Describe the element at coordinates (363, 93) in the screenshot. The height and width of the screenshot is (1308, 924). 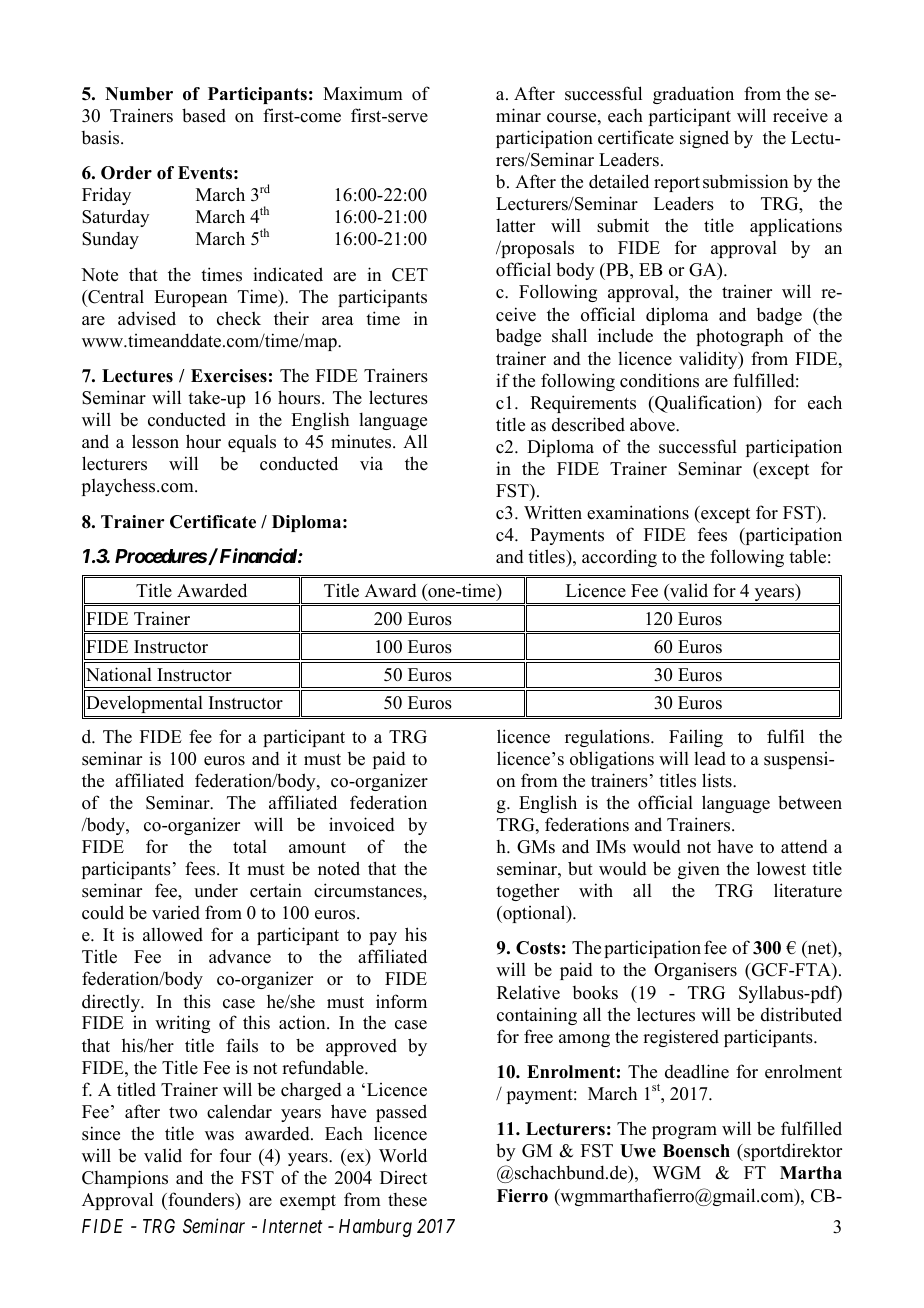
I see `Maximum` at that location.
